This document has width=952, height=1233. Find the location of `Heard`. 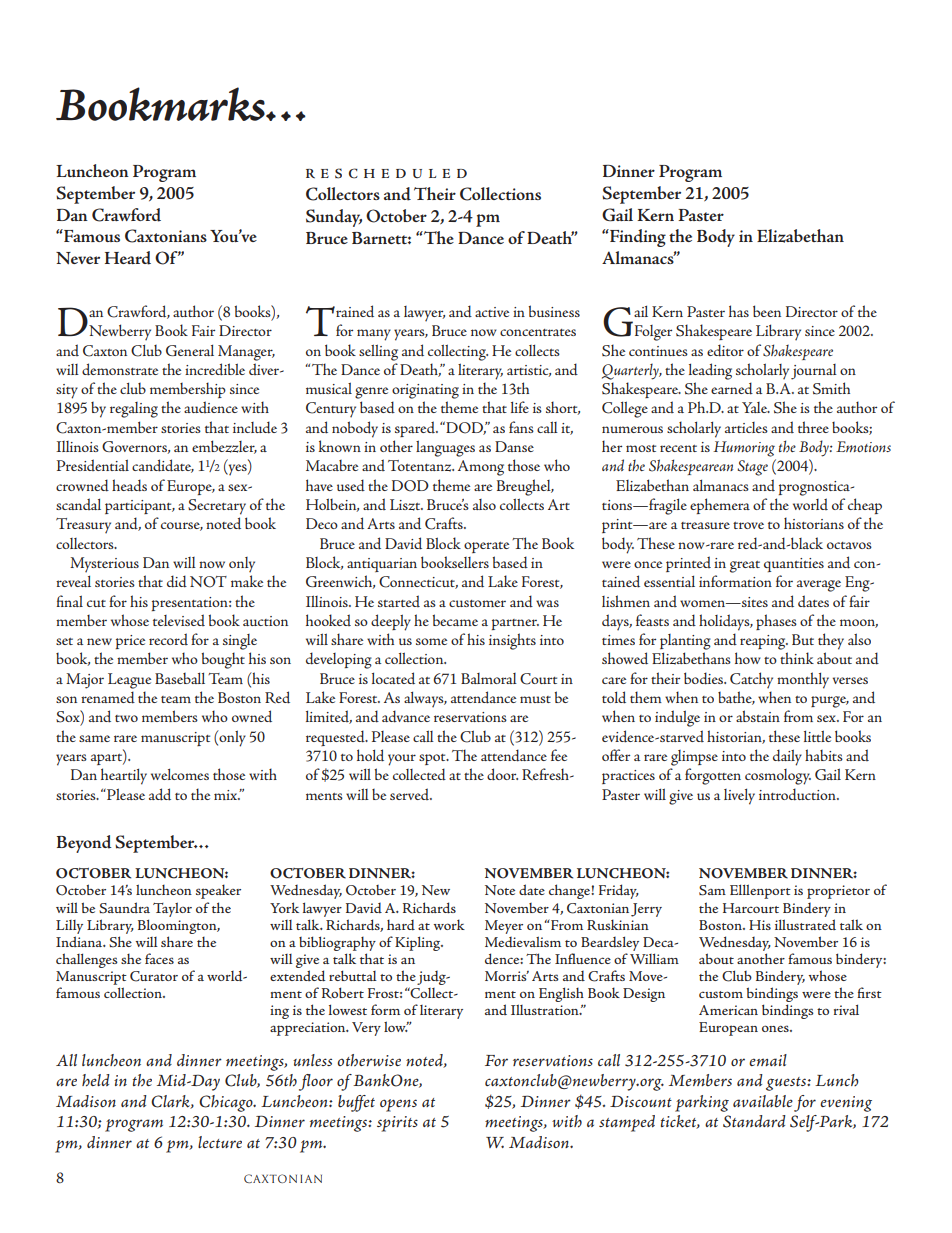

Heard is located at coordinates (128, 258).
